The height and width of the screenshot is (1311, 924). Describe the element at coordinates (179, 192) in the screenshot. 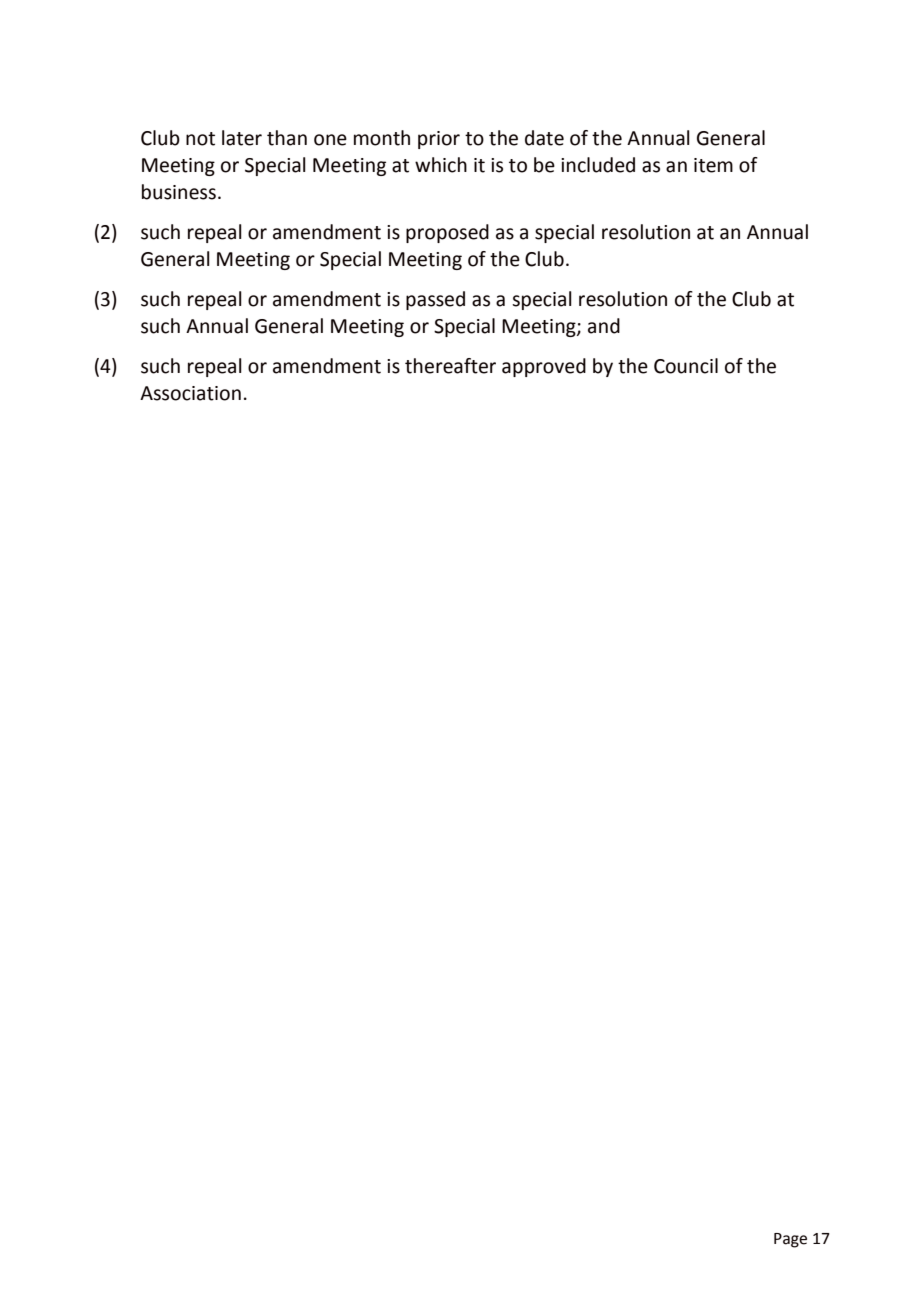

I see `business` at that location.
